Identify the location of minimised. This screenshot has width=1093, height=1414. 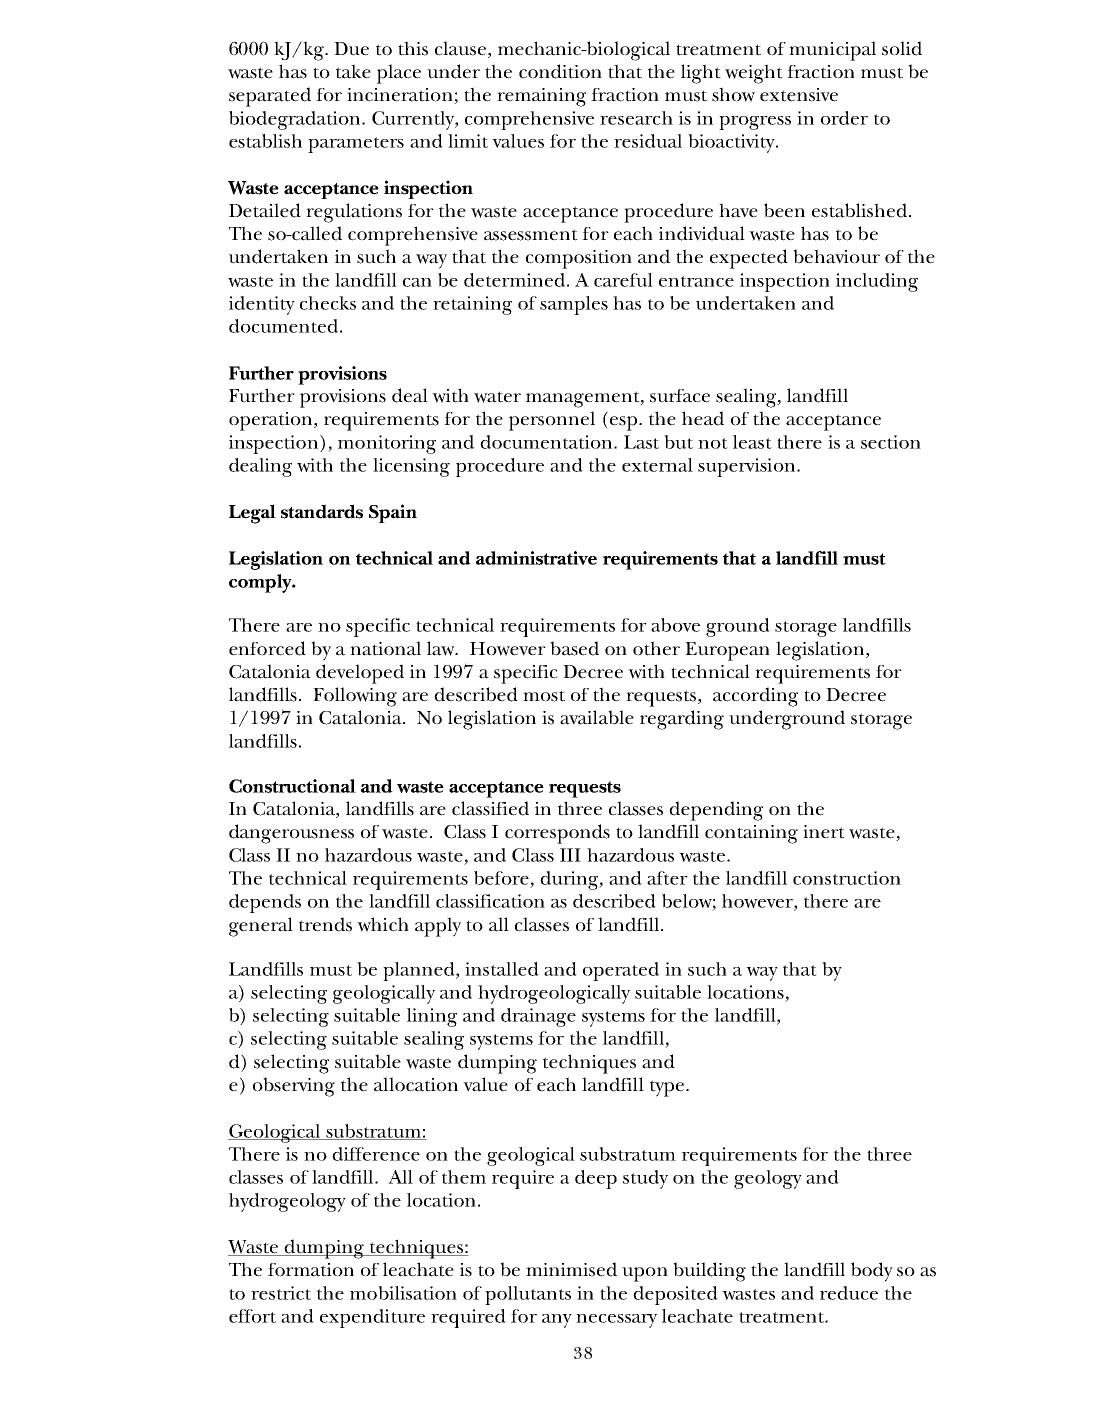
(571, 1269).
